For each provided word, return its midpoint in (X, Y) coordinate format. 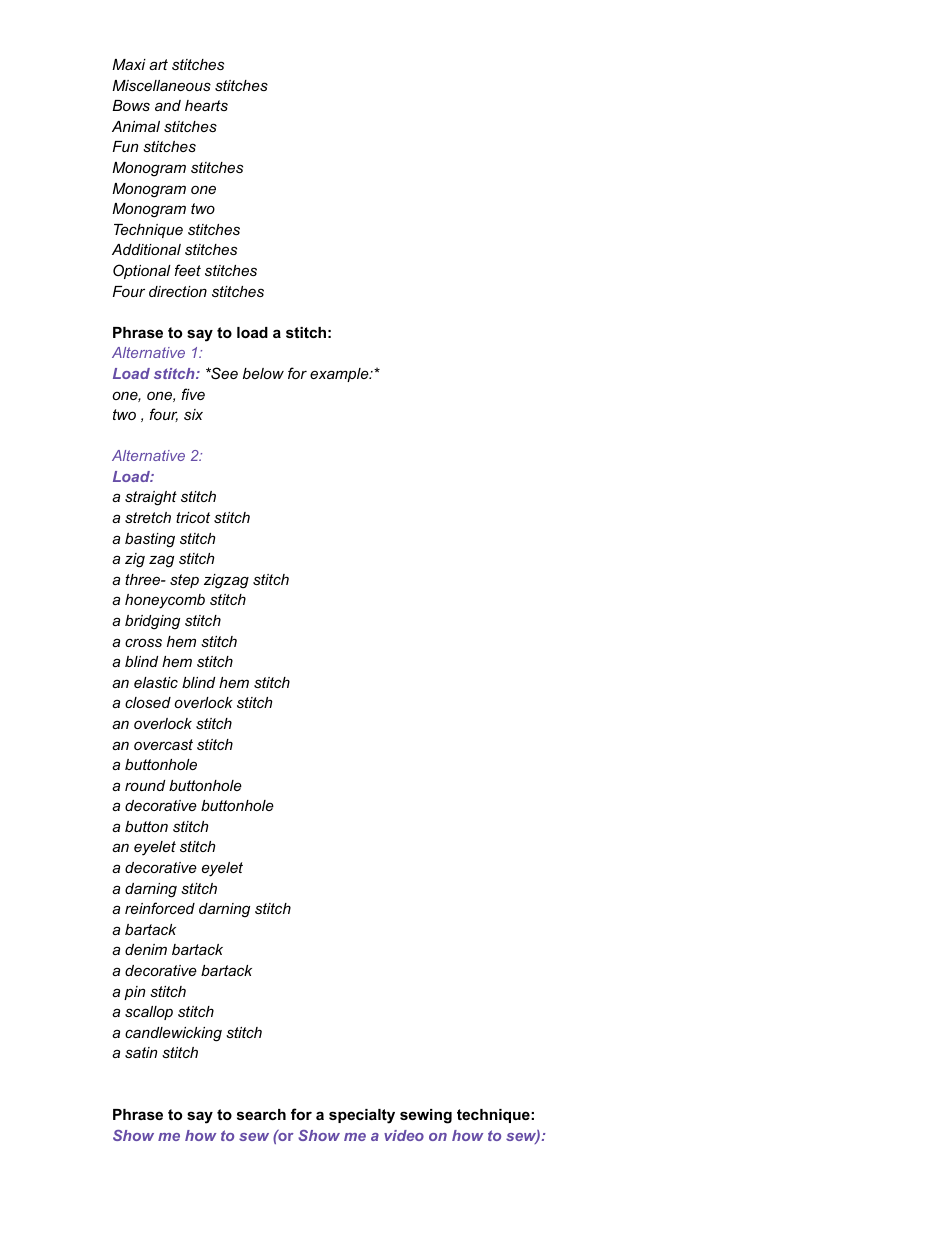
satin (141, 1052)
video (404, 1135)
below (263, 373)
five (193, 394)
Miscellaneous (161, 85)
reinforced (160, 908)
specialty (362, 1116)
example (340, 375)
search (261, 1114)
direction (178, 291)
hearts (206, 105)
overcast (163, 744)
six (193, 414)
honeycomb (165, 601)
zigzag (226, 581)
